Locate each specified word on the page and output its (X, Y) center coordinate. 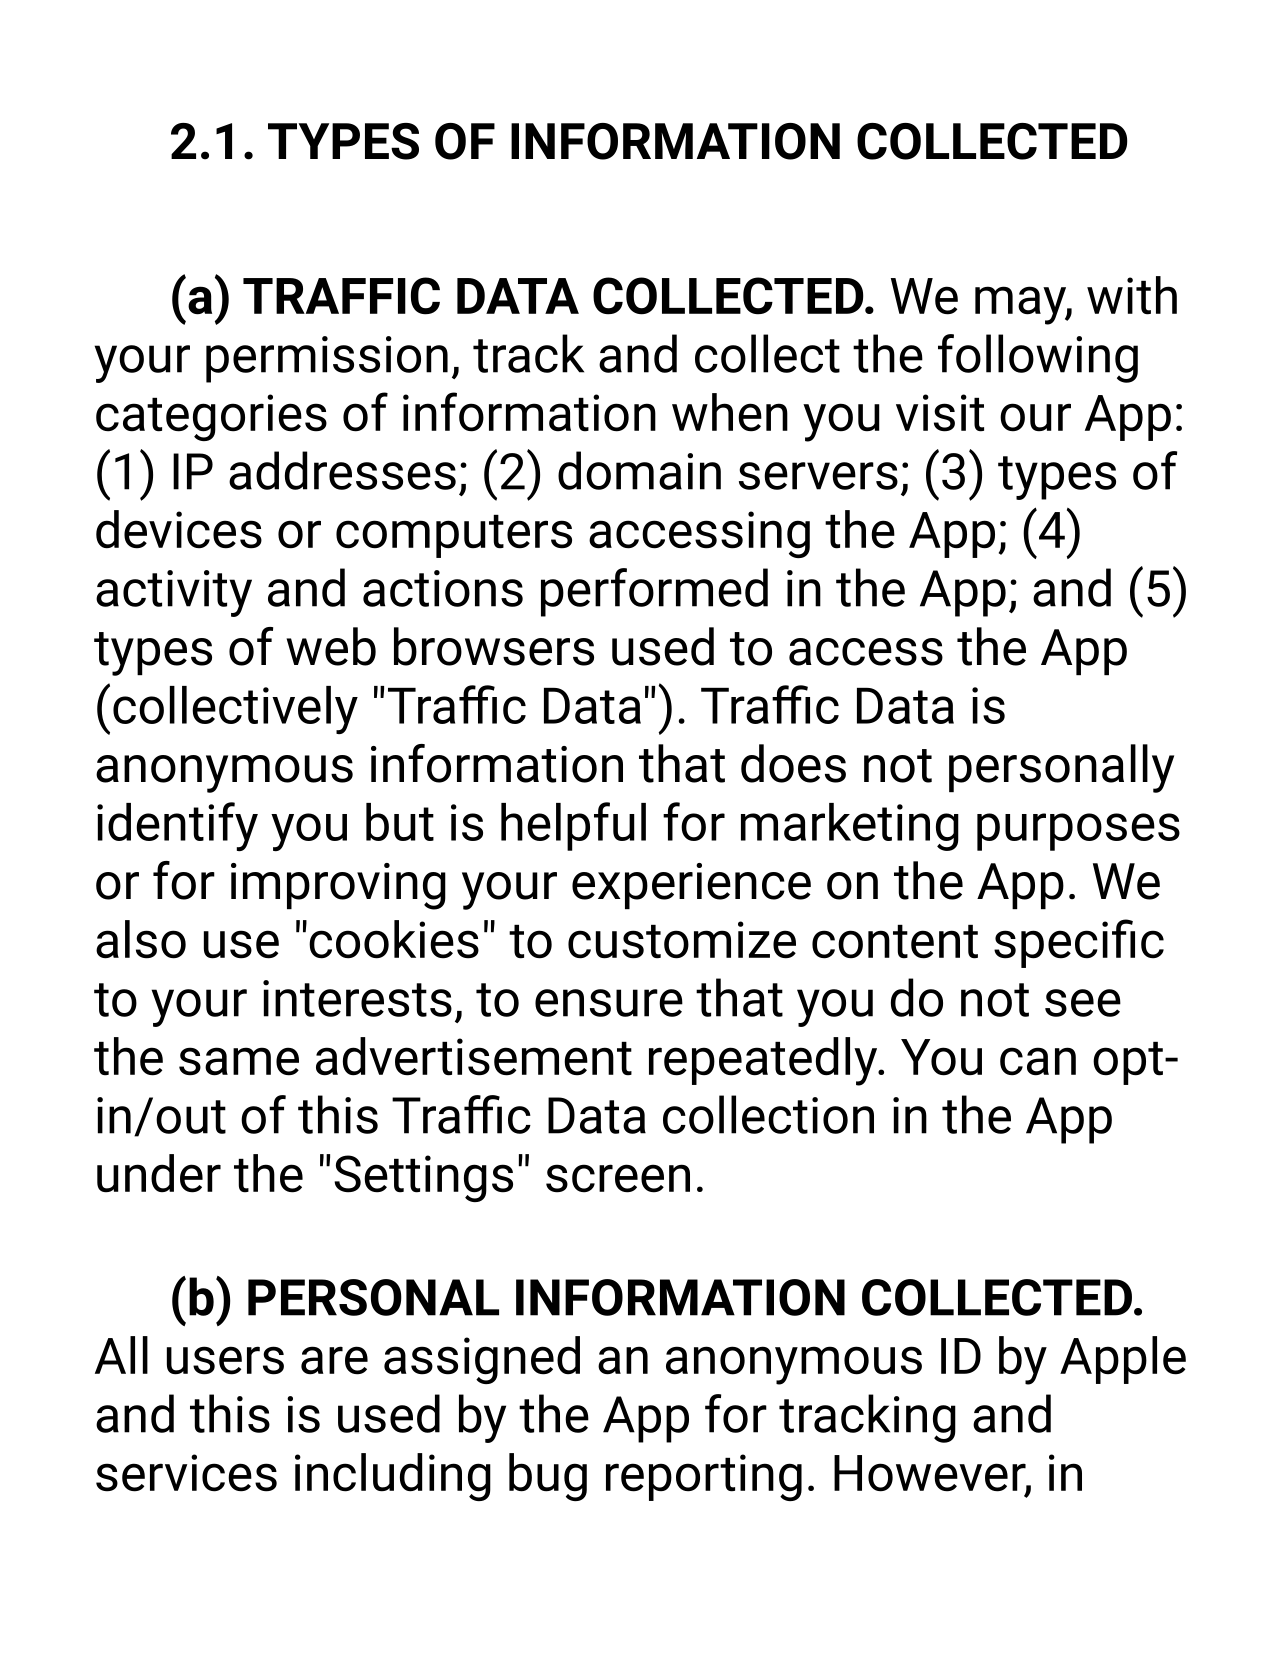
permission (327, 359)
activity (174, 593)
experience (691, 886)
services (186, 1473)
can (1038, 1061)
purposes (1078, 832)
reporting (704, 1477)
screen (618, 1178)
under (159, 1173)
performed (654, 592)
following (1038, 358)
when (730, 412)
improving (338, 886)
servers (818, 476)
